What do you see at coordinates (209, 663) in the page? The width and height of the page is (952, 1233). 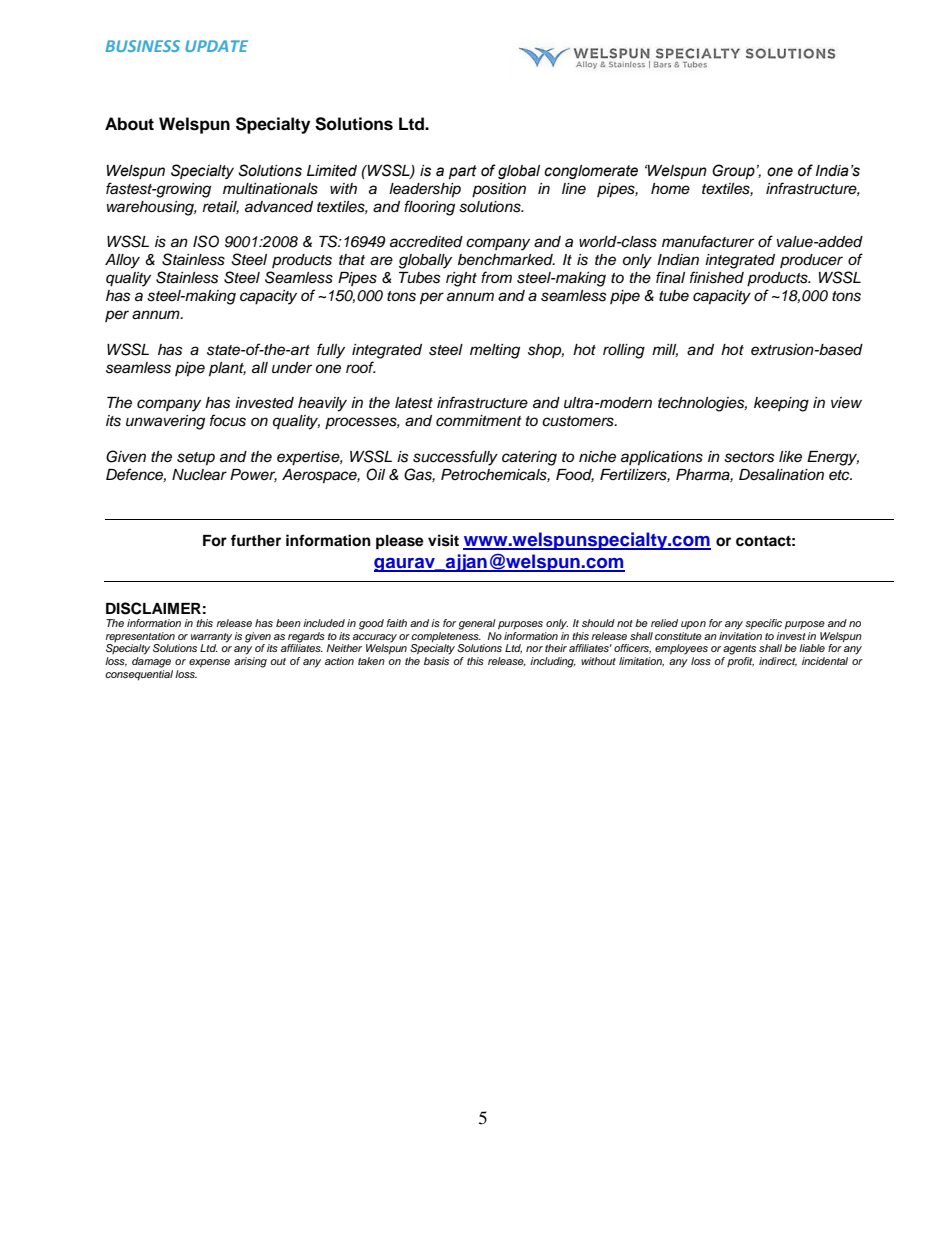 I see `expense` at bounding box center [209, 663].
